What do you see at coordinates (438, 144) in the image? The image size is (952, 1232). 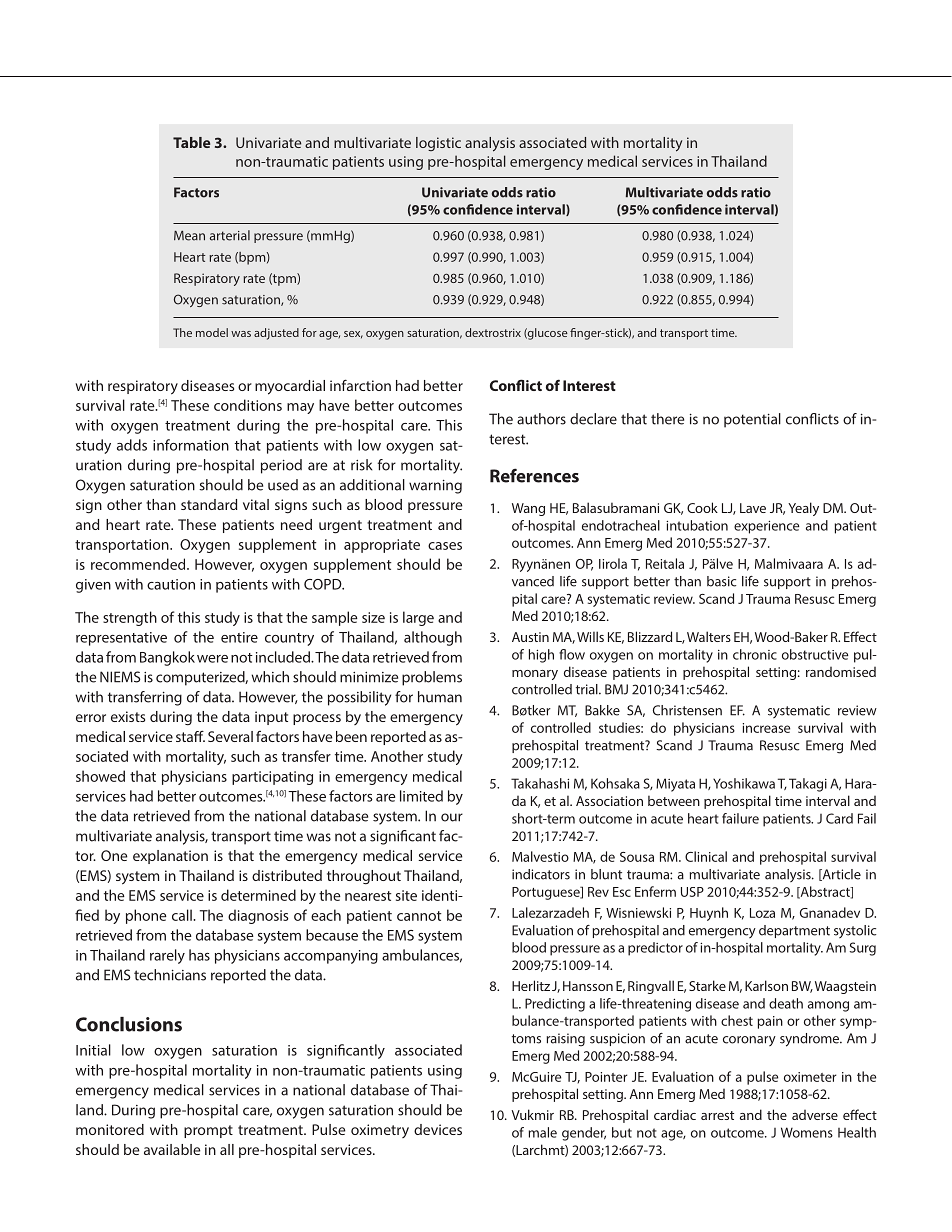 I see `logistic` at bounding box center [438, 144].
